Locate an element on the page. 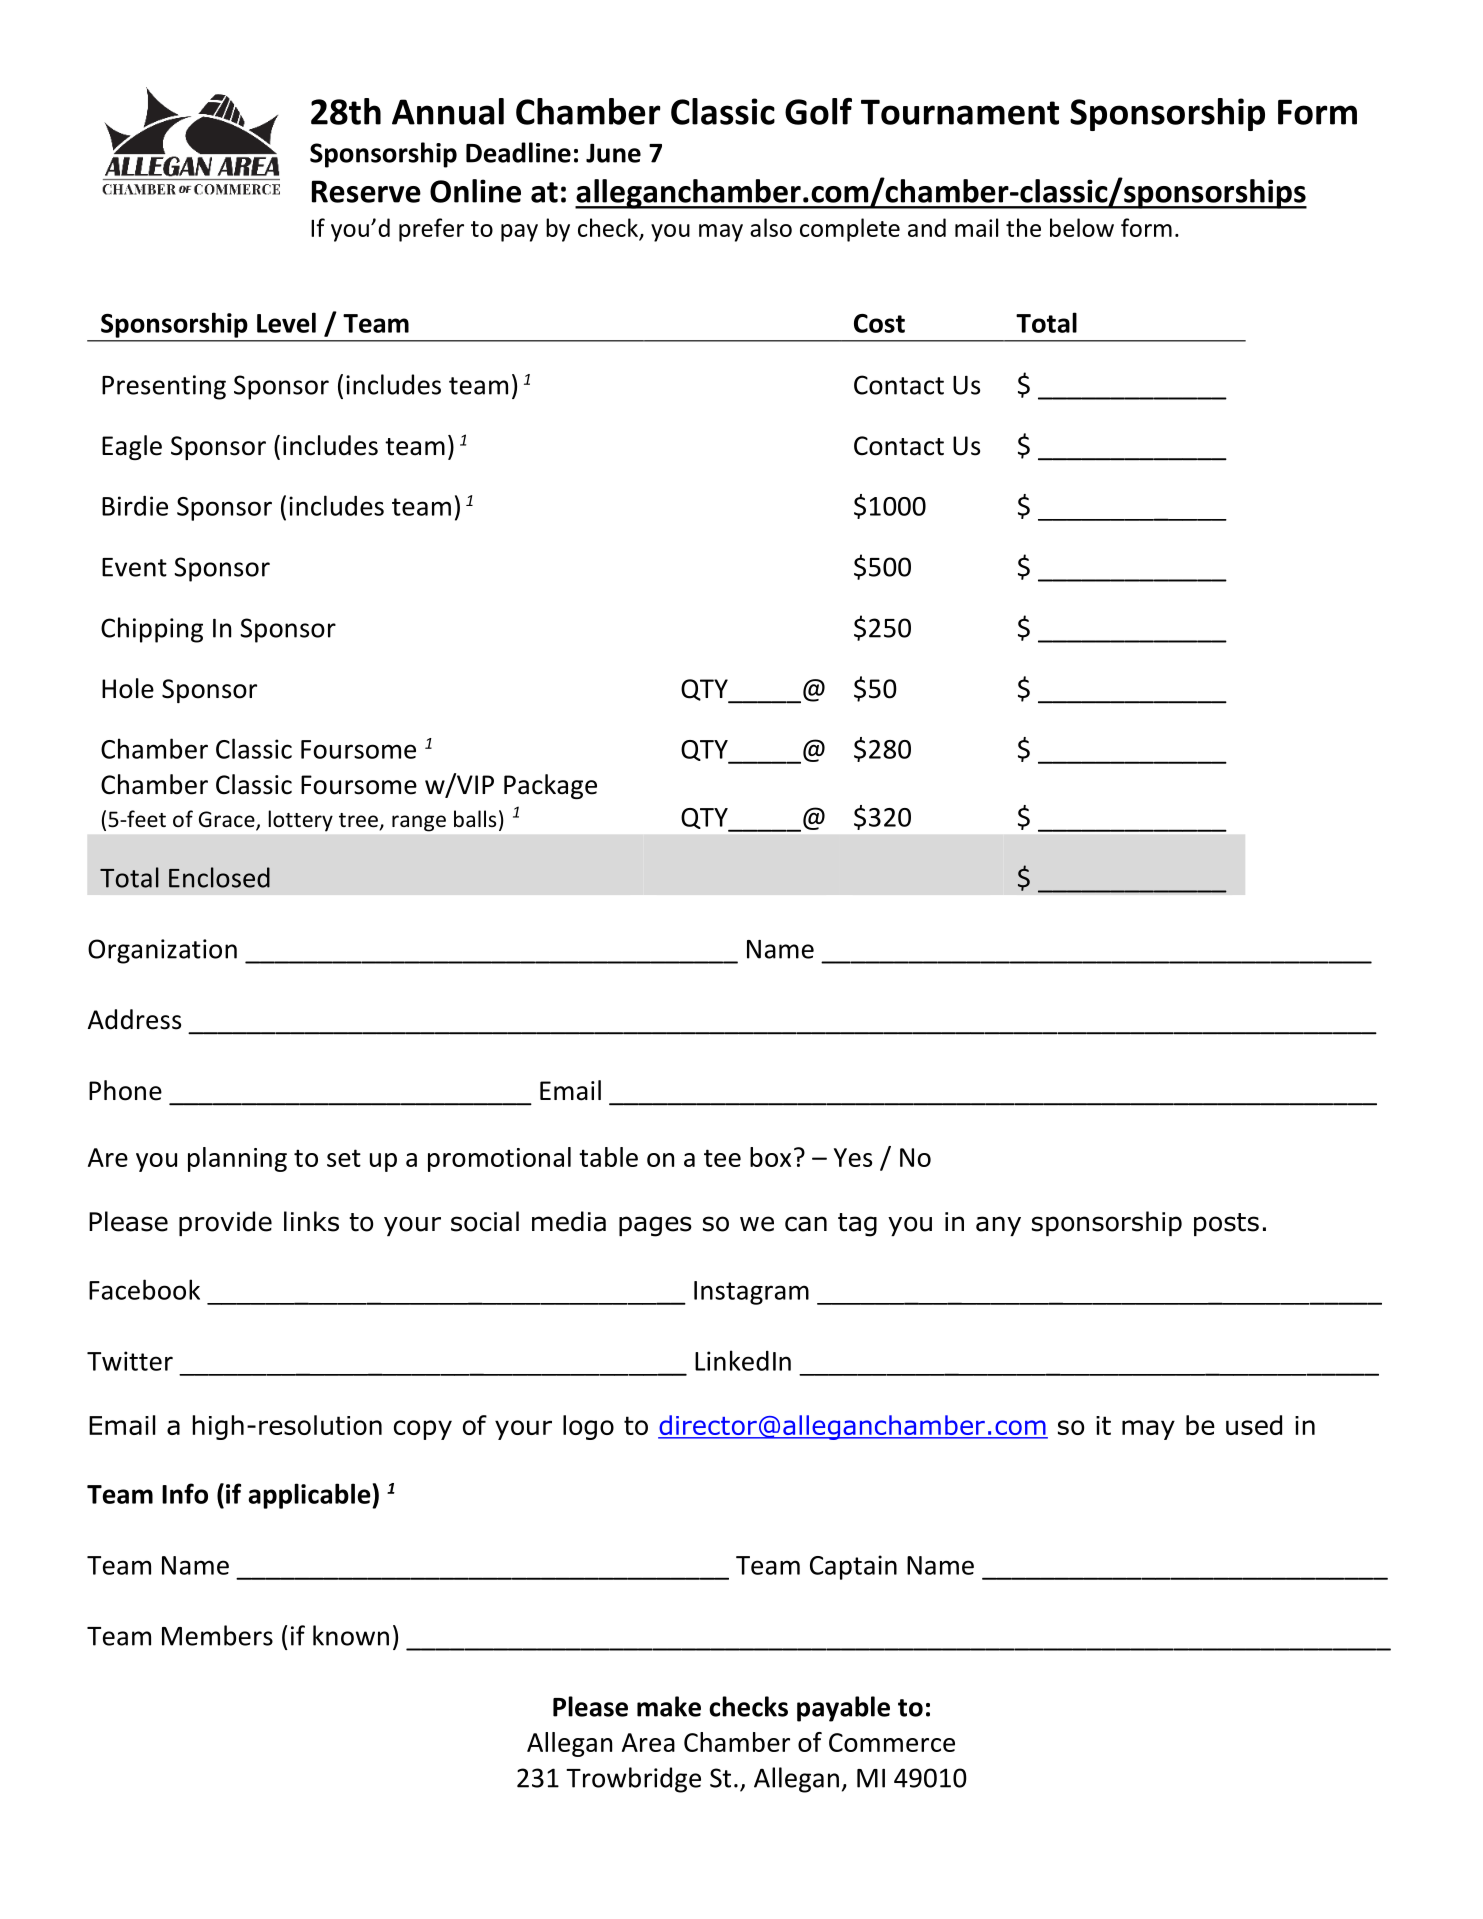  Cost is located at coordinates (879, 323).
